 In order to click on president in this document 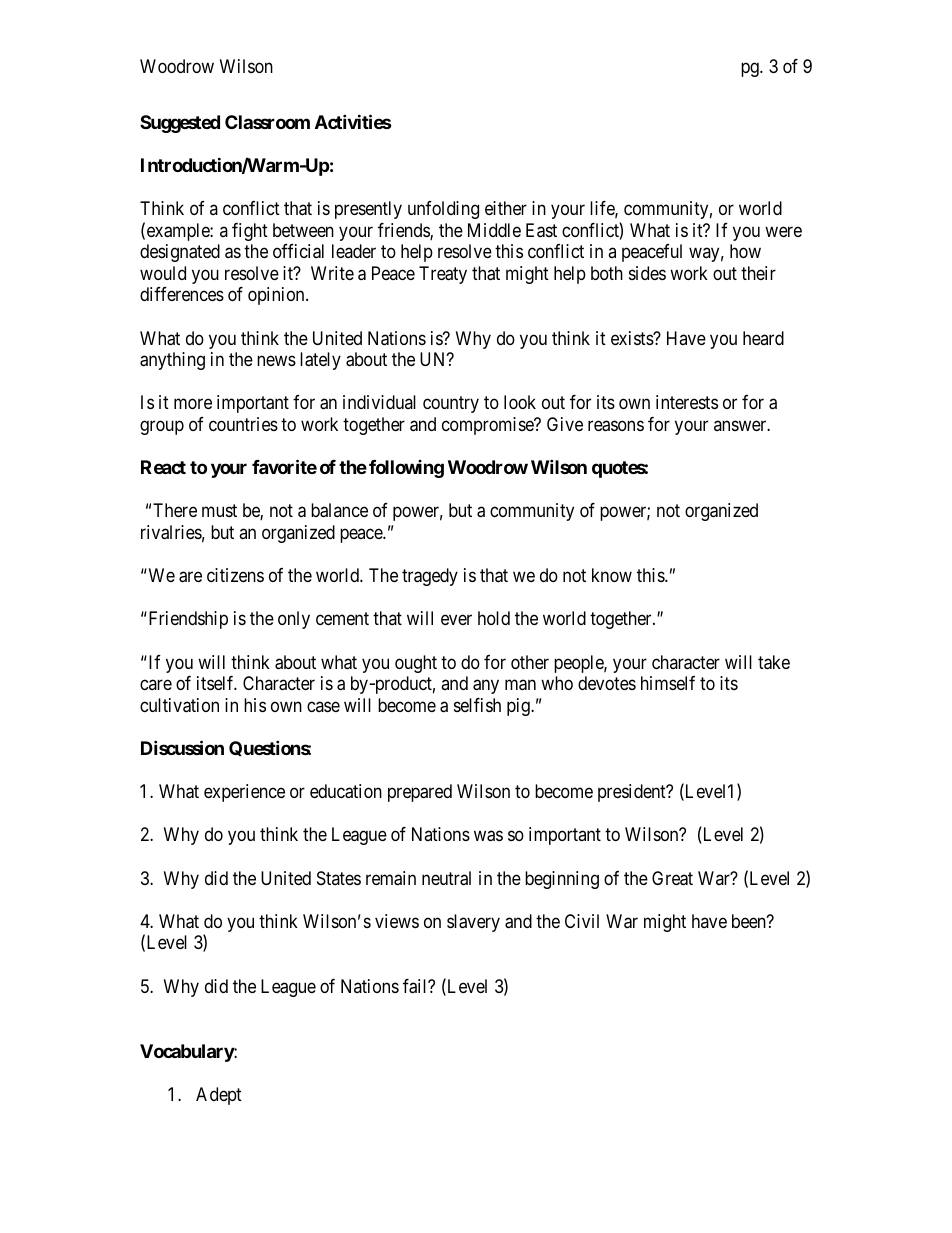, I will do `click(633, 793)`.
